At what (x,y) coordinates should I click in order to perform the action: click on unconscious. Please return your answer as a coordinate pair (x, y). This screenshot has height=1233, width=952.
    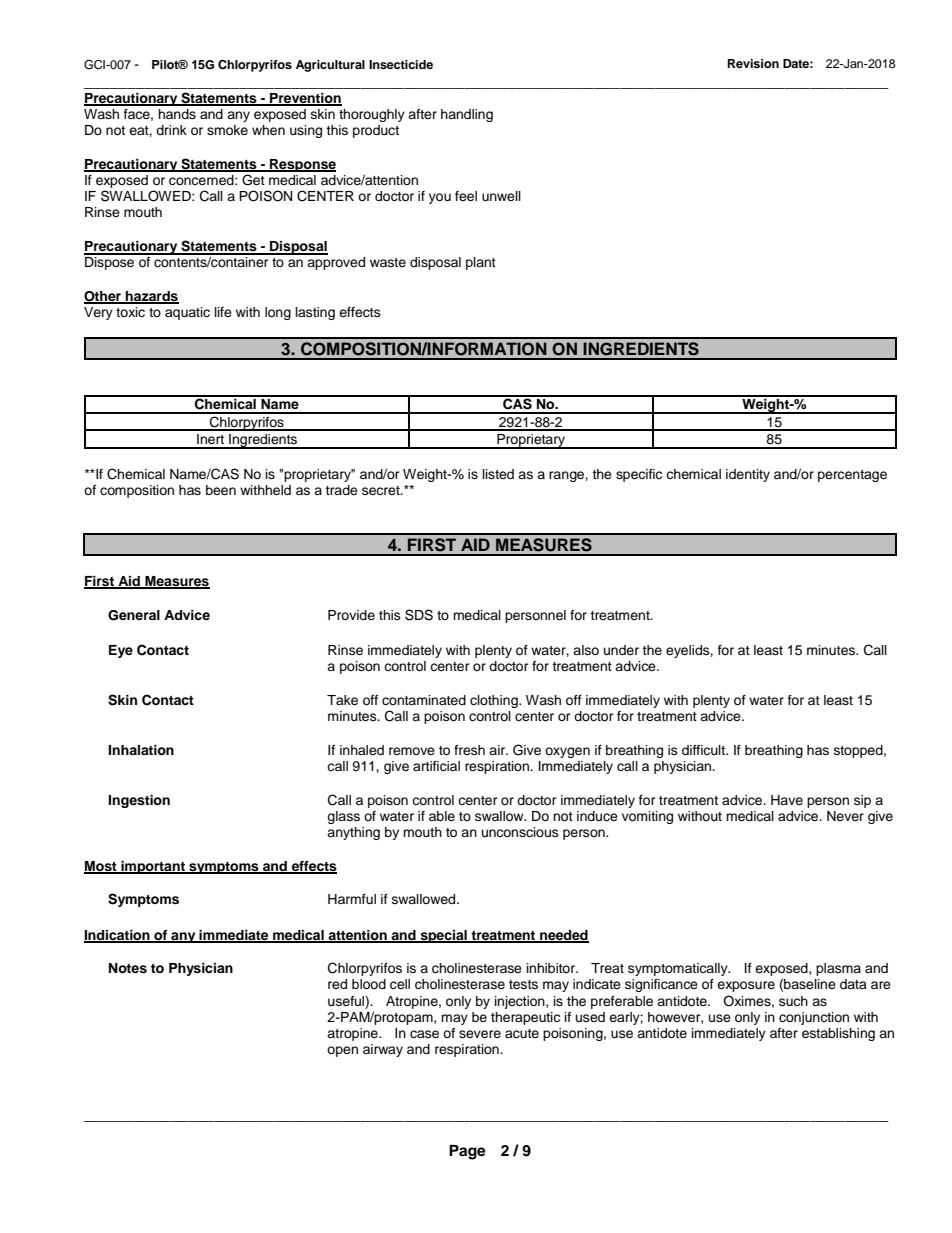
    Looking at the image, I should click on (520, 832).
